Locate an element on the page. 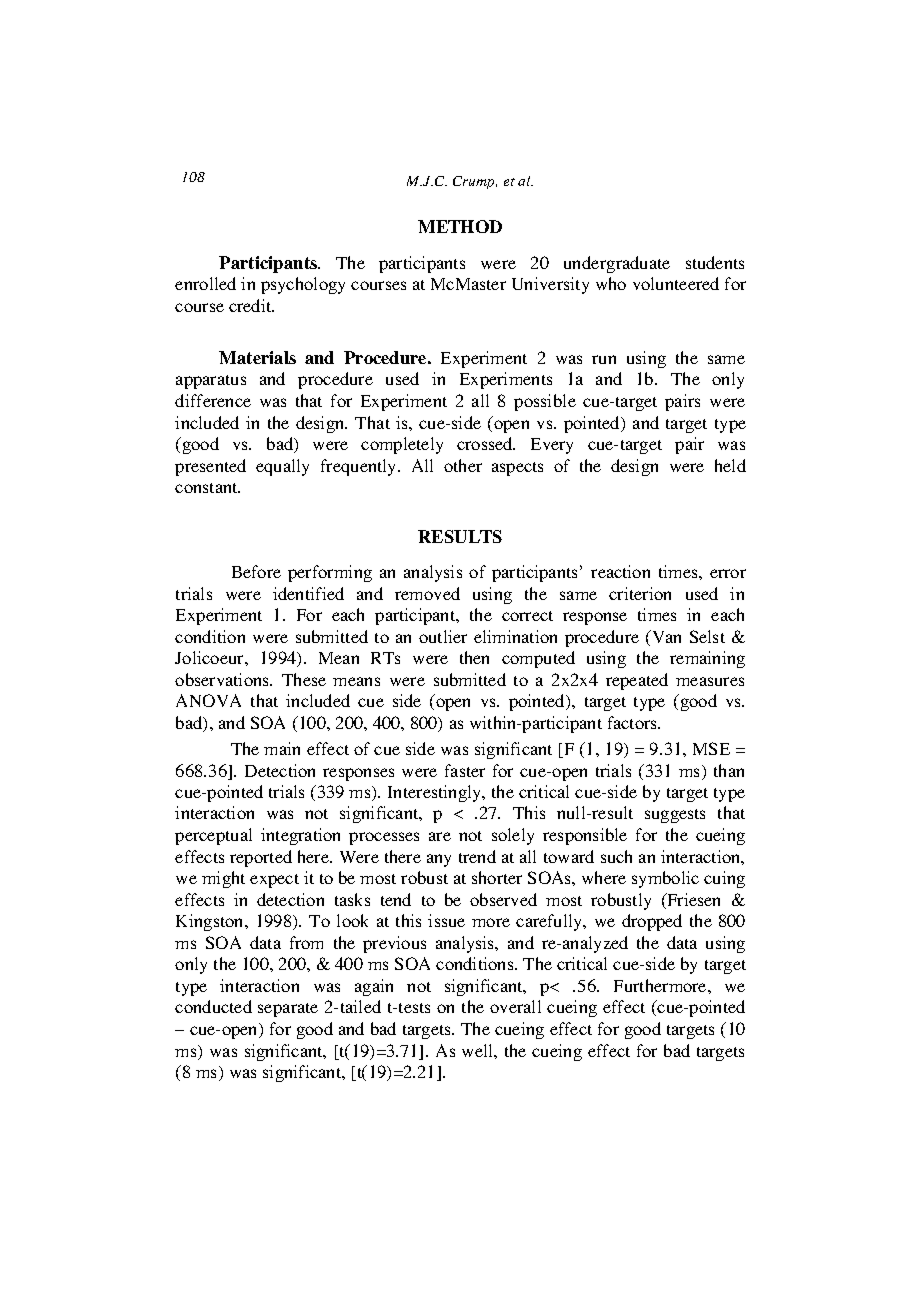 This document has height=1308, width=924. psychology is located at coordinates (303, 285).
